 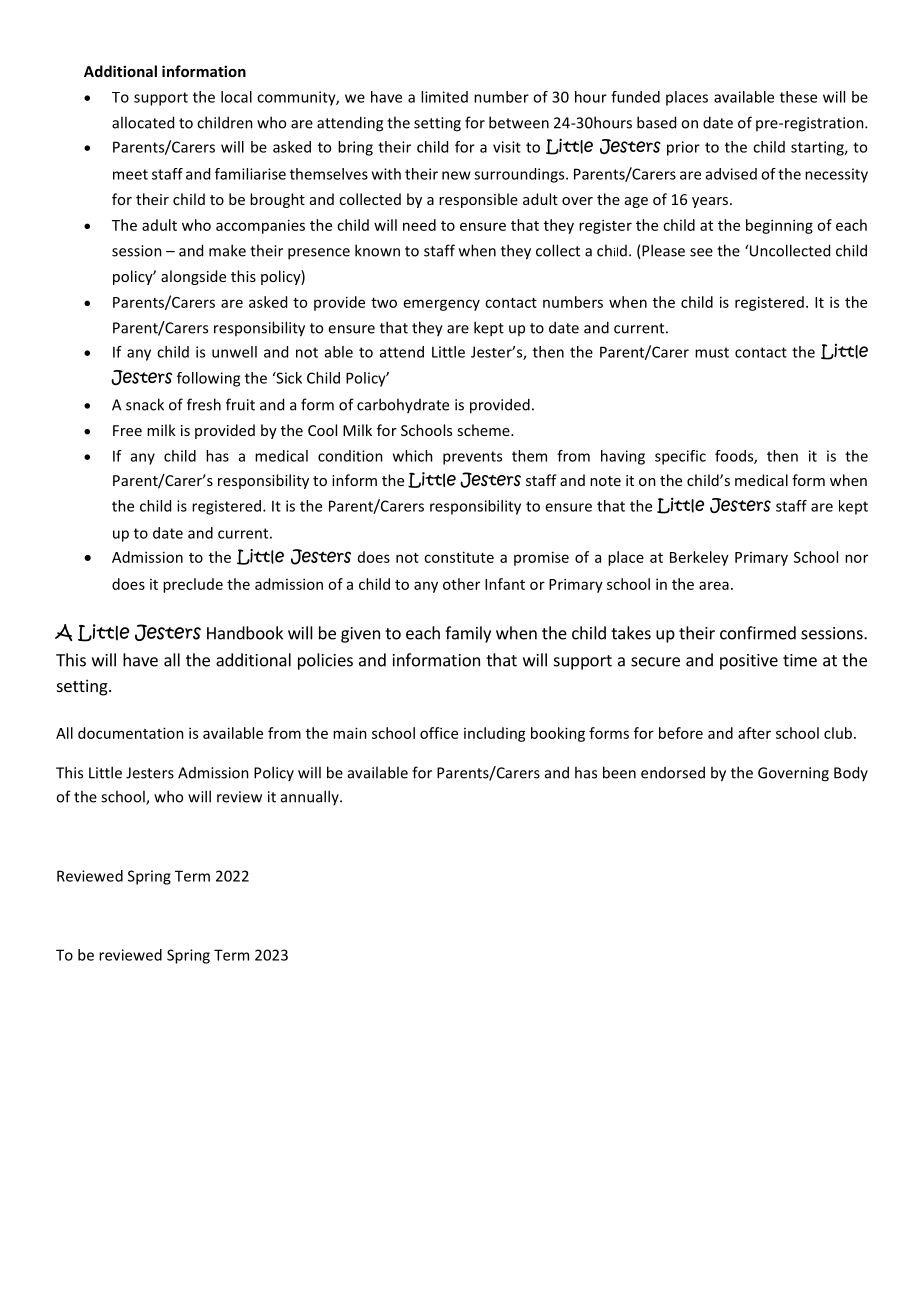 What do you see at coordinates (699, 558) in the page?
I see `Berkeley` at bounding box center [699, 558].
